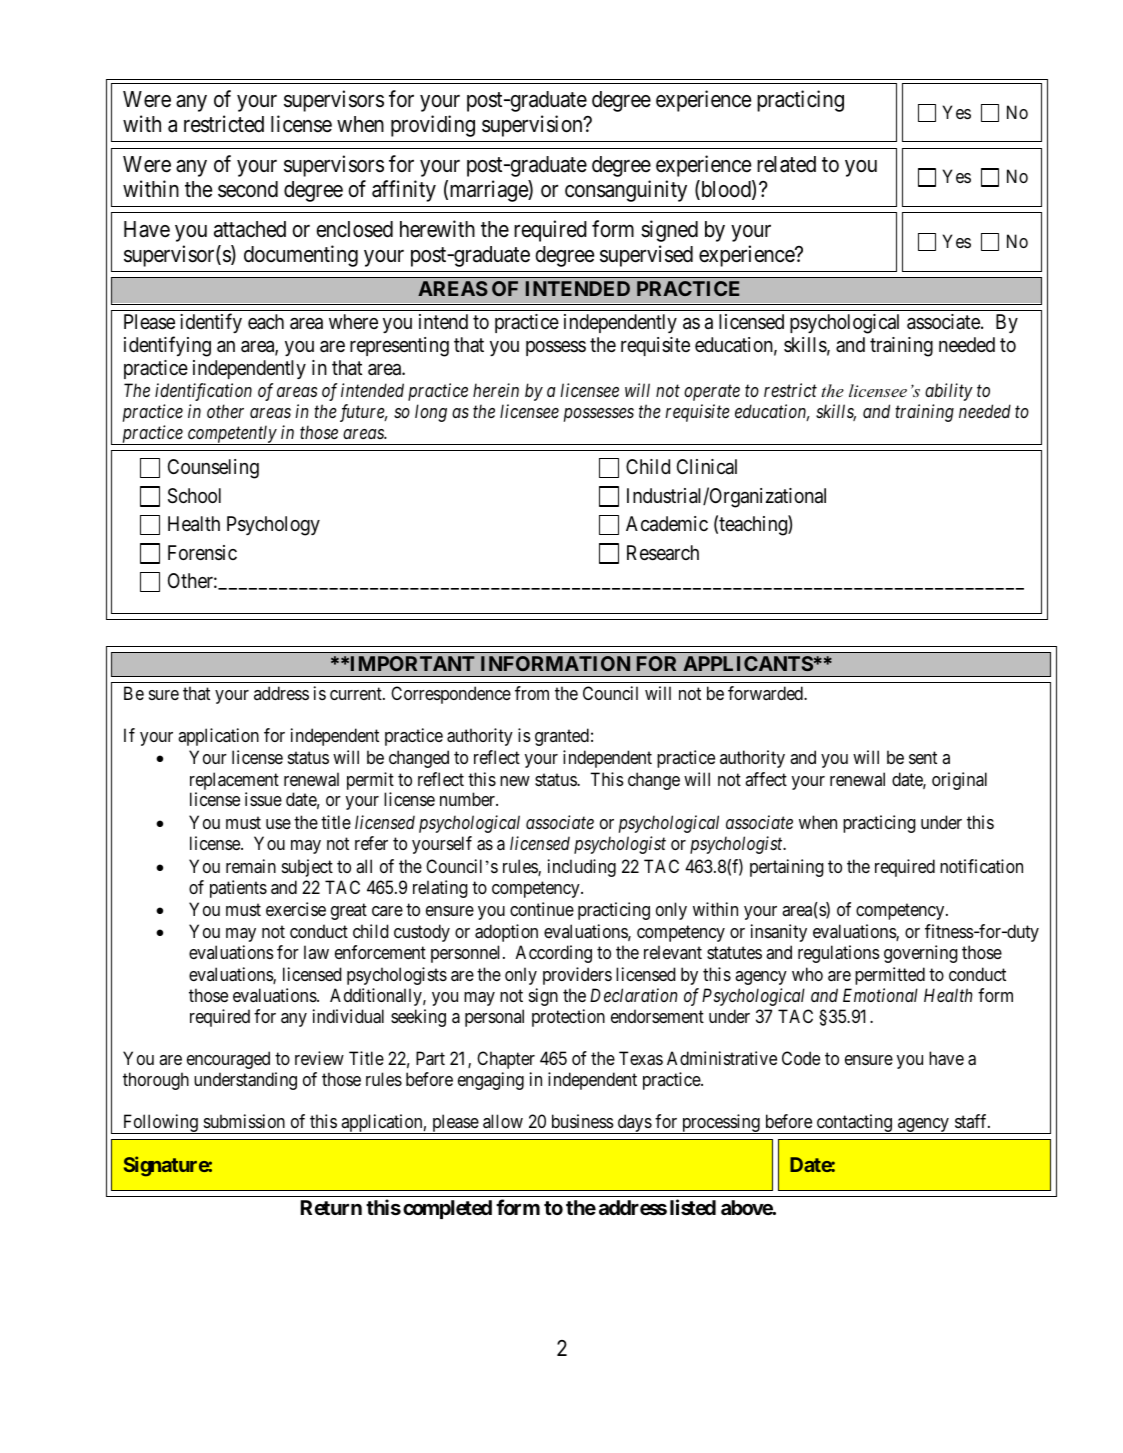 Image resolution: width=1123 pixels, height=1453 pixels. What do you see at coordinates (786, 164) in the screenshot?
I see `related` at bounding box center [786, 164].
